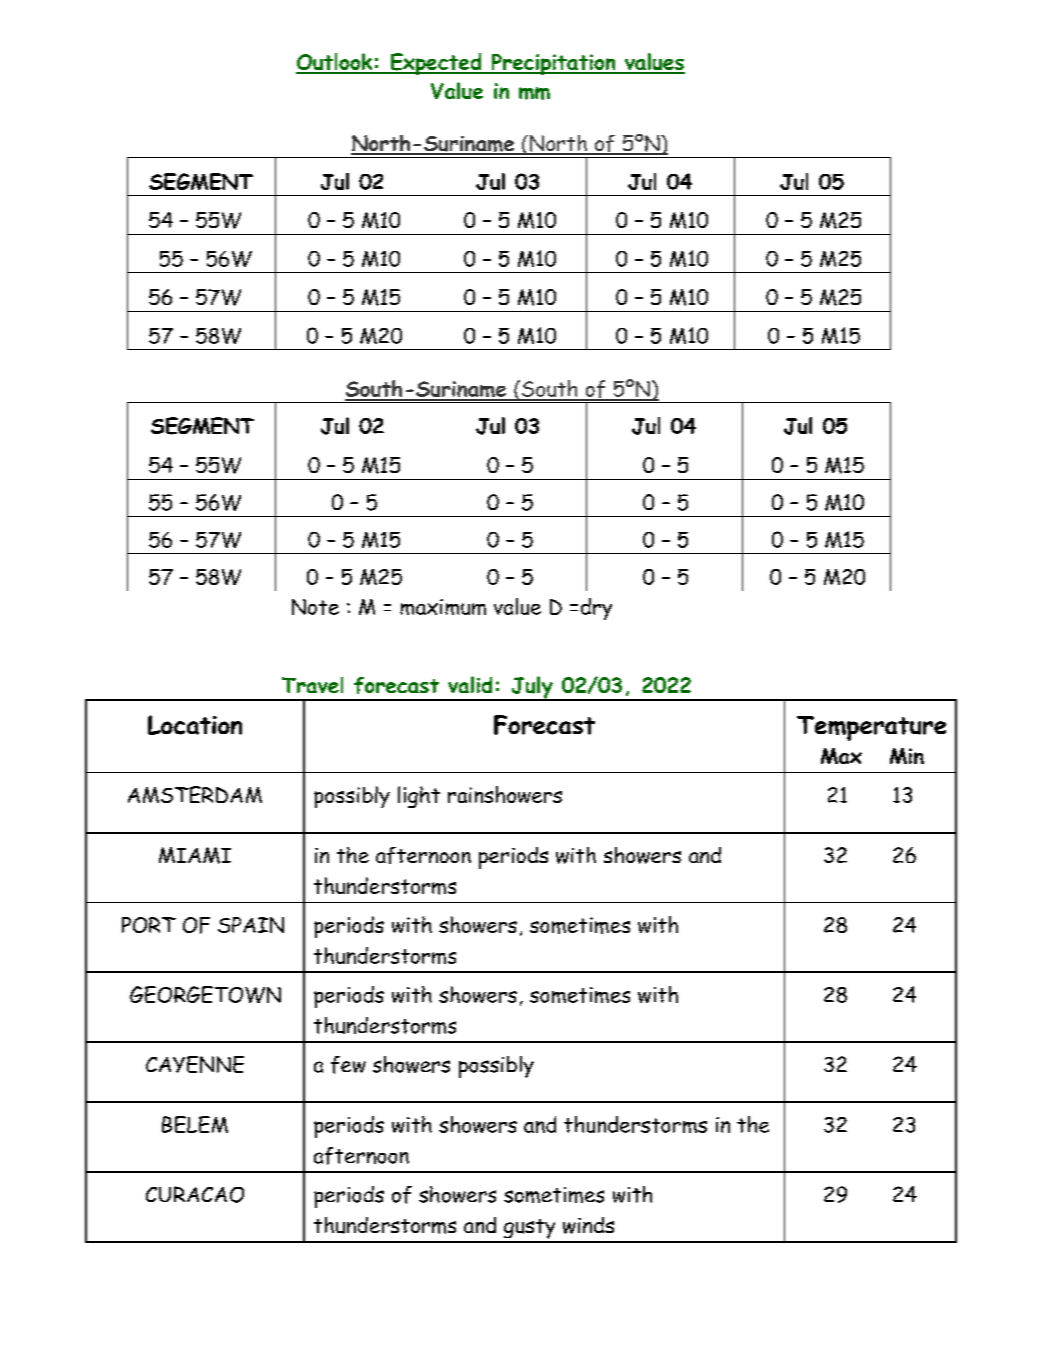  Describe the element at coordinates (871, 728) in the image. I see `Temperature` at that location.
